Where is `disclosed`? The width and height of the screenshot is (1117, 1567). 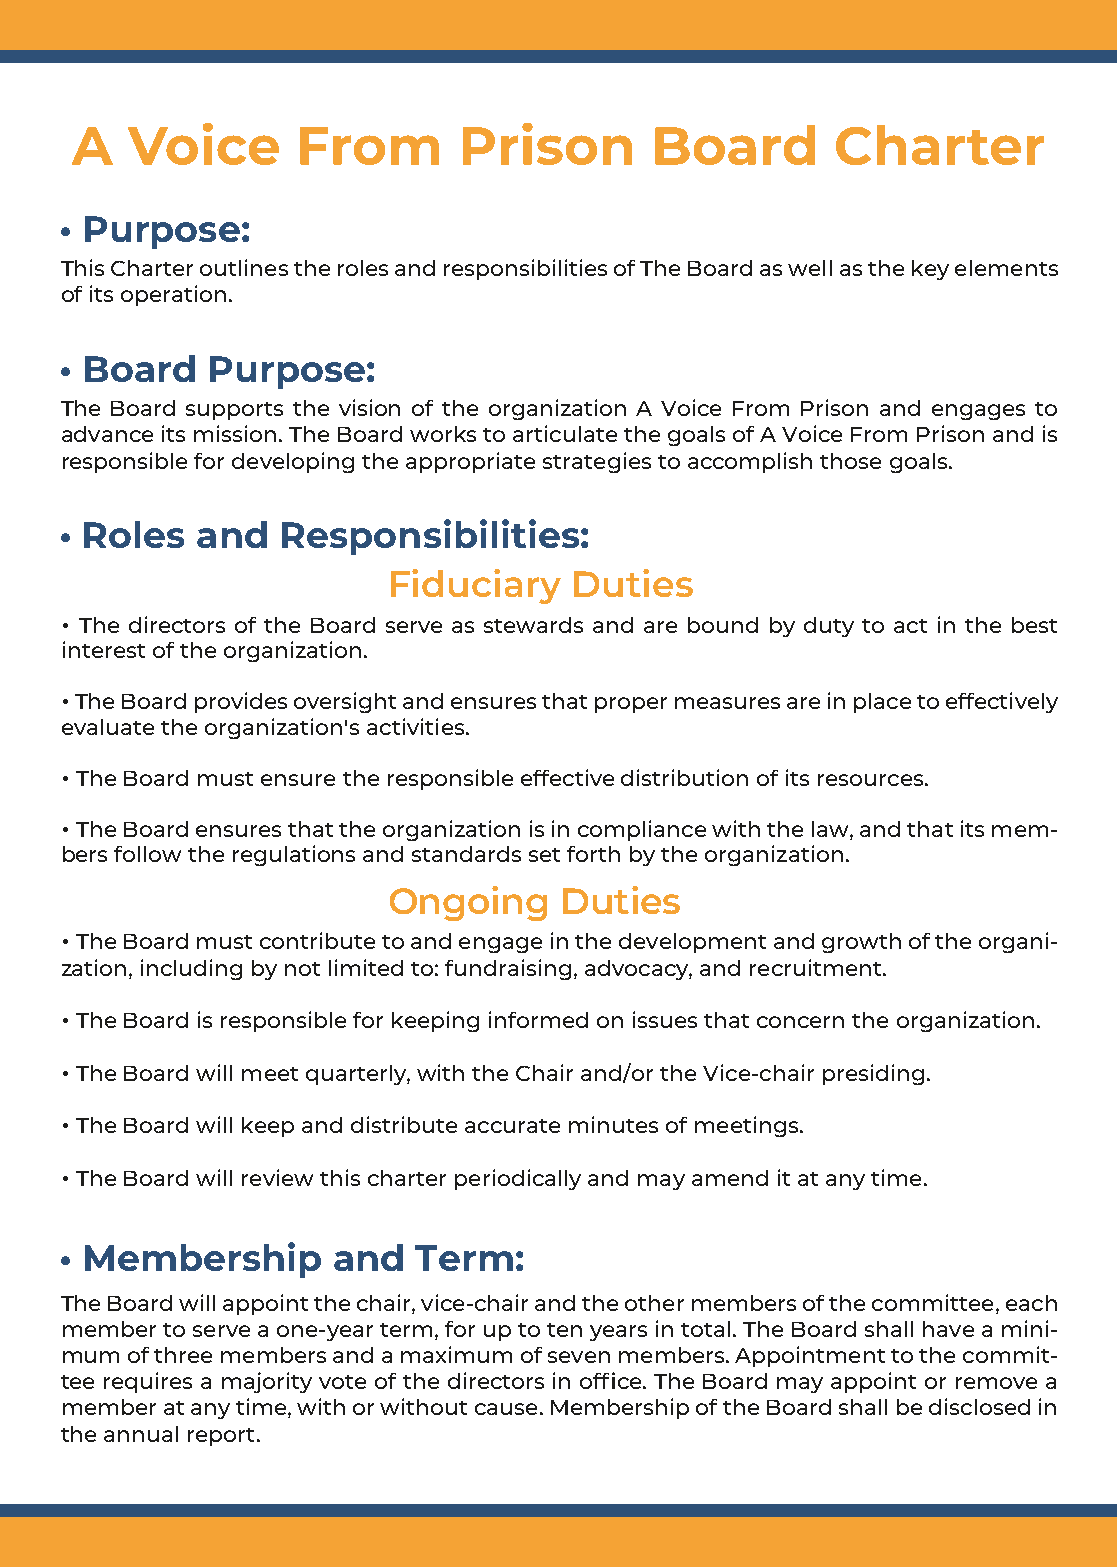
disclosed is located at coordinates (979, 1406).
